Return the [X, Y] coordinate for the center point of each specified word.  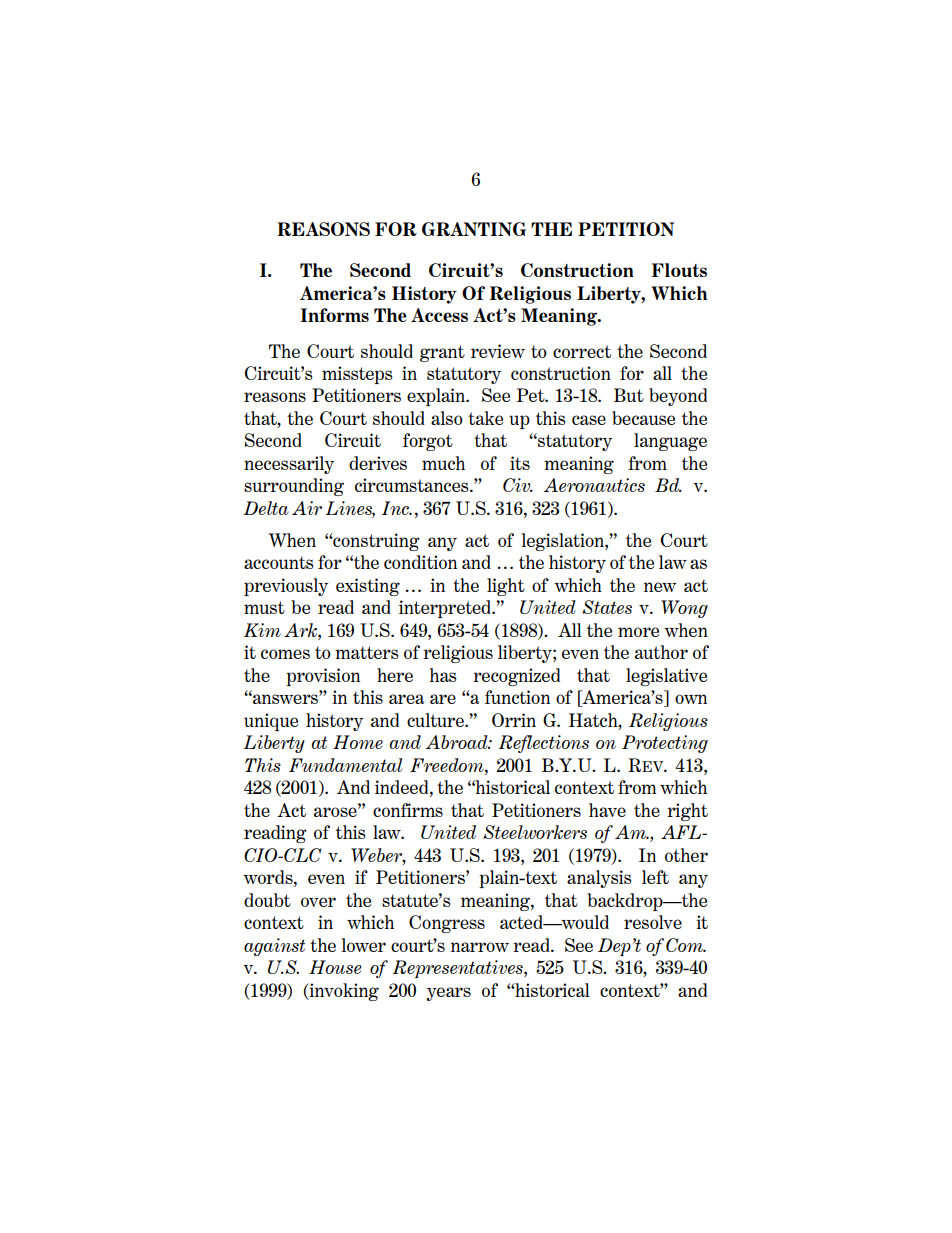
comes [285, 654]
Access [439, 315]
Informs [335, 315]
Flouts [679, 270]
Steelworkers [535, 832]
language [670, 442]
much [443, 463]
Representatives [458, 969]
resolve [653, 922]
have [607, 810]
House [335, 967]
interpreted [446, 609]
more [638, 632]
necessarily [289, 465]
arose [336, 811]
